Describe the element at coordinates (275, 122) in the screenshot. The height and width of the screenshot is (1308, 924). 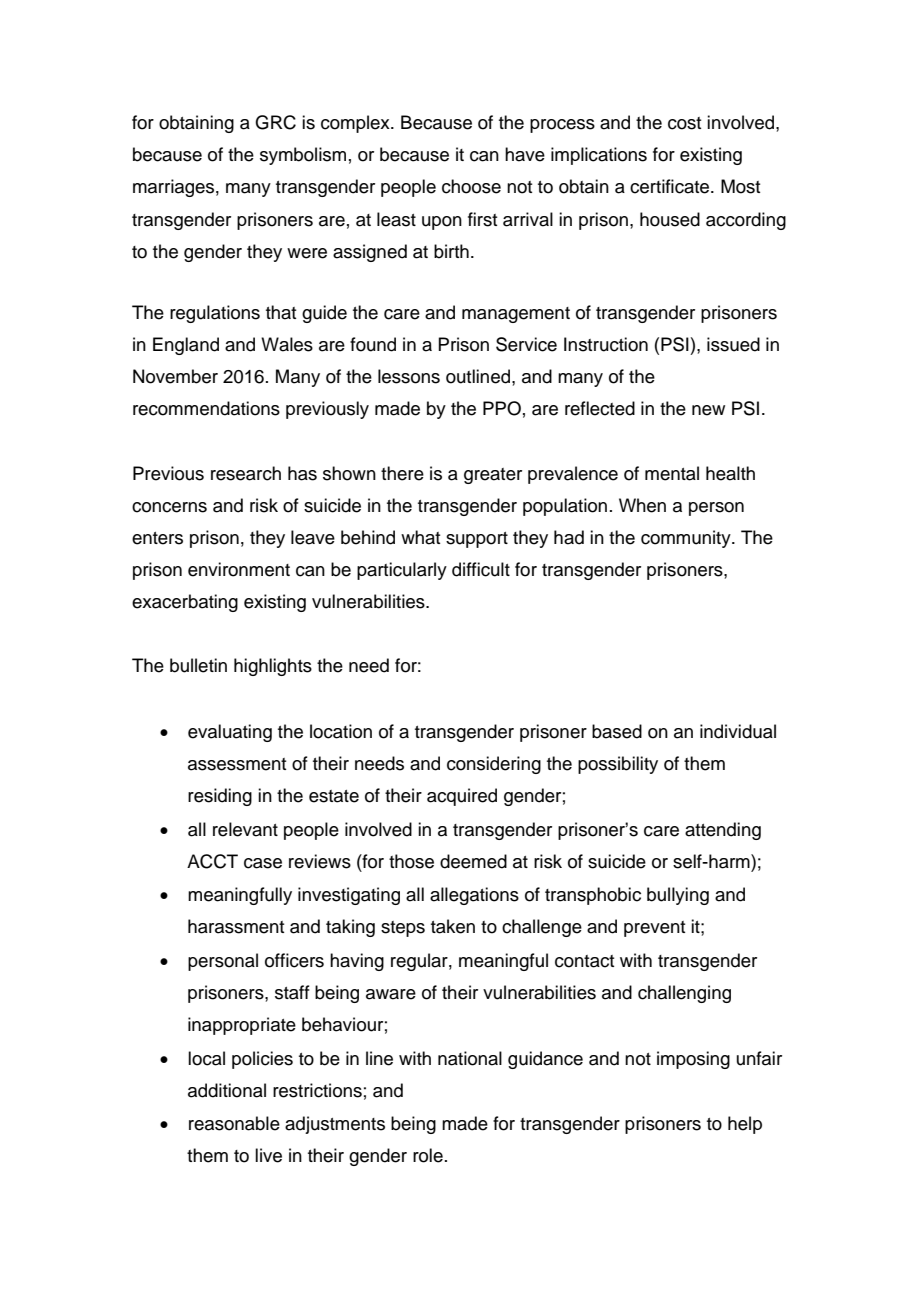
I see `GRC` at that location.
